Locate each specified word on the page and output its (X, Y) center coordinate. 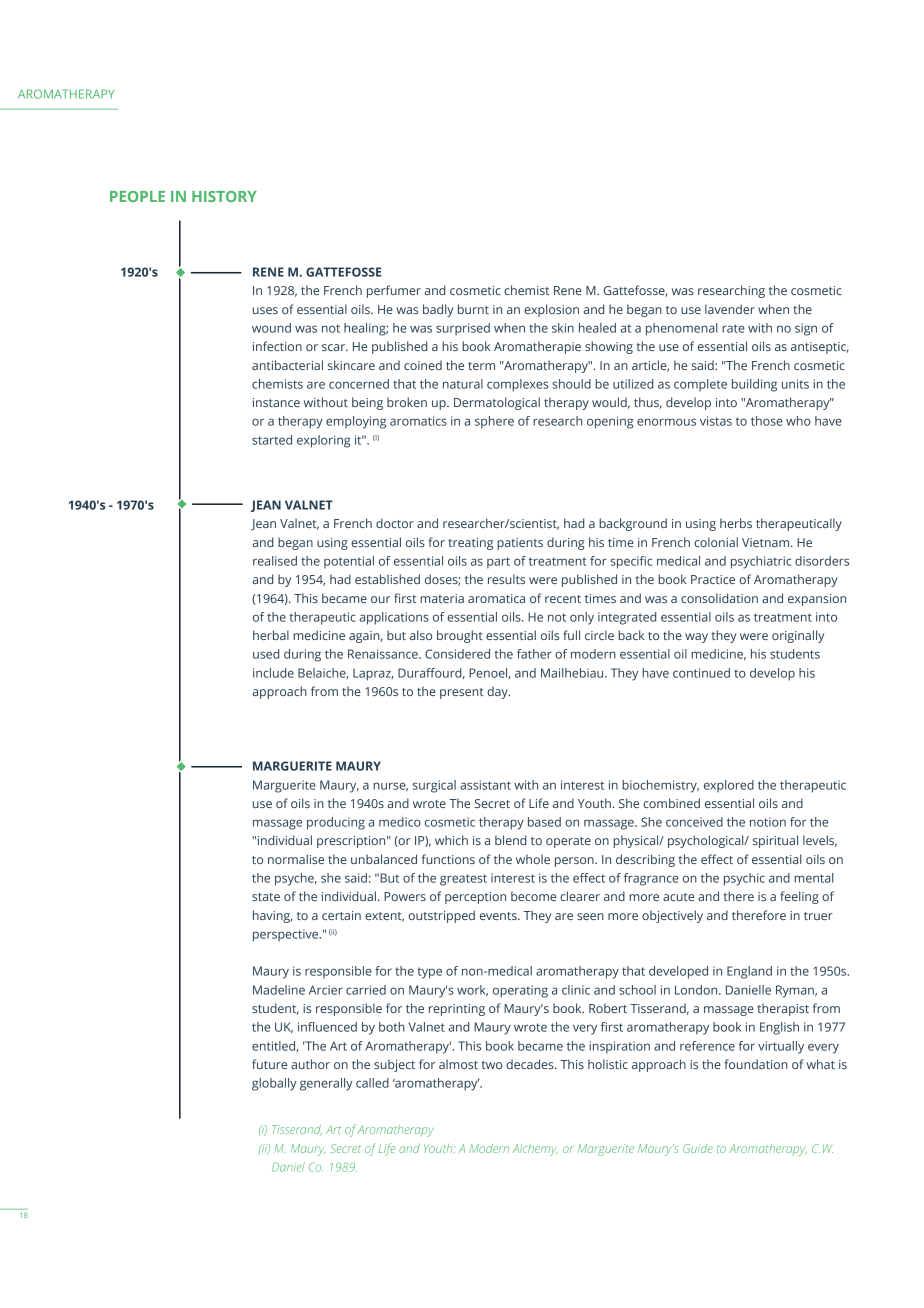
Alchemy (535, 1150)
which (451, 840)
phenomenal (682, 329)
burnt (473, 309)
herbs (736, 523)
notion (768, 822)
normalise (296, 859)
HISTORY (224, 196)
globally (274, 1084)
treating (470, 544)
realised (275, 561)
